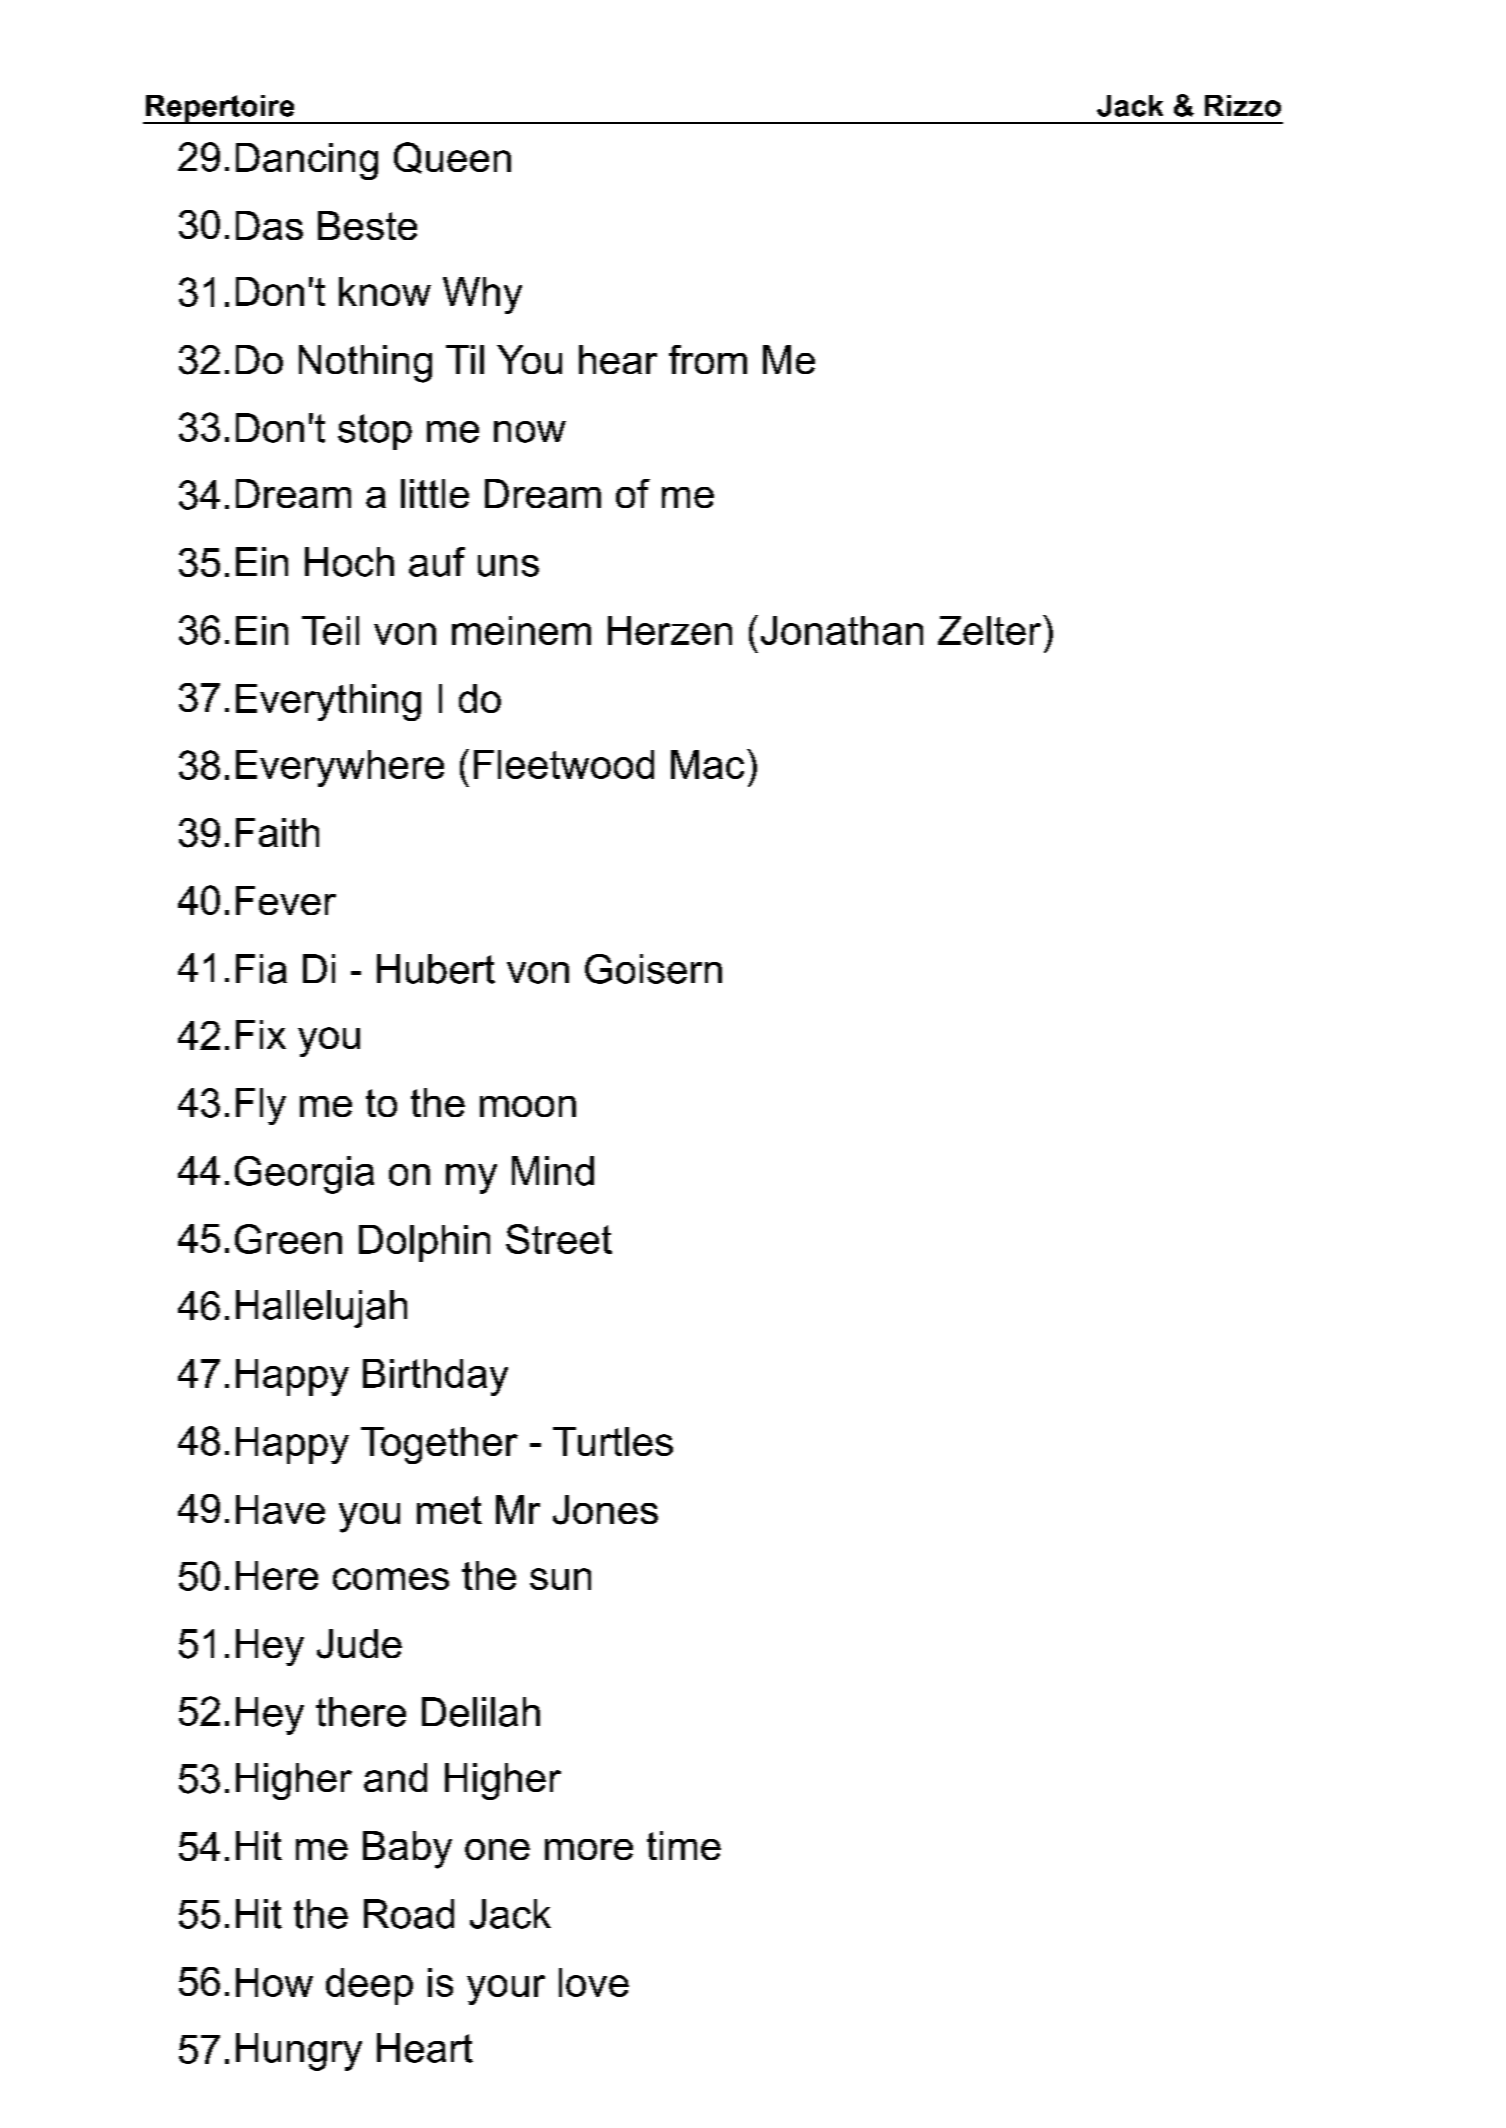 The width and height of the page is (1506, 2128). I want to click on Jonathan, so click(842, 630).
